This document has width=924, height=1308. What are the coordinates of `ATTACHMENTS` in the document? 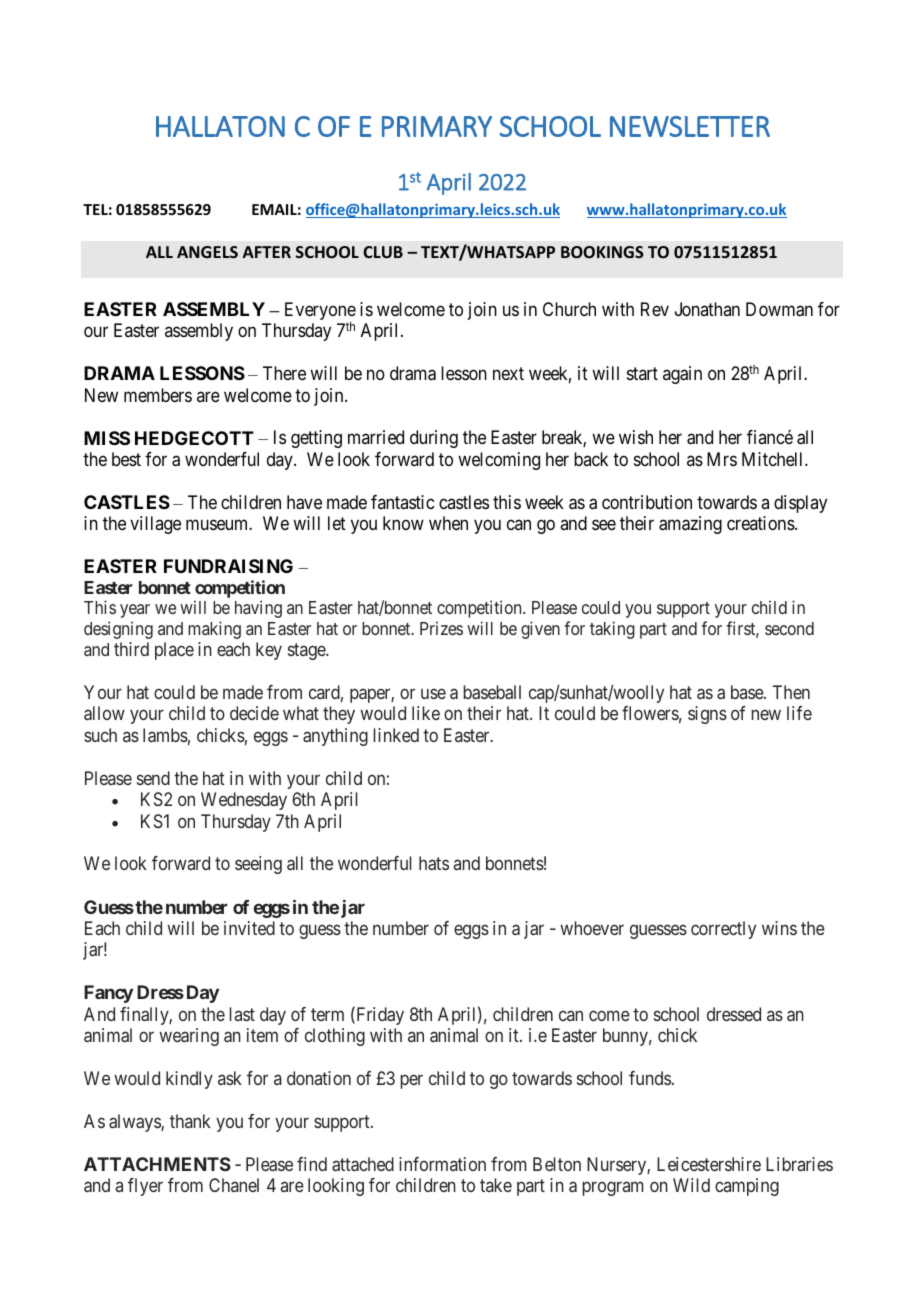 It's located at (157, 1164).
